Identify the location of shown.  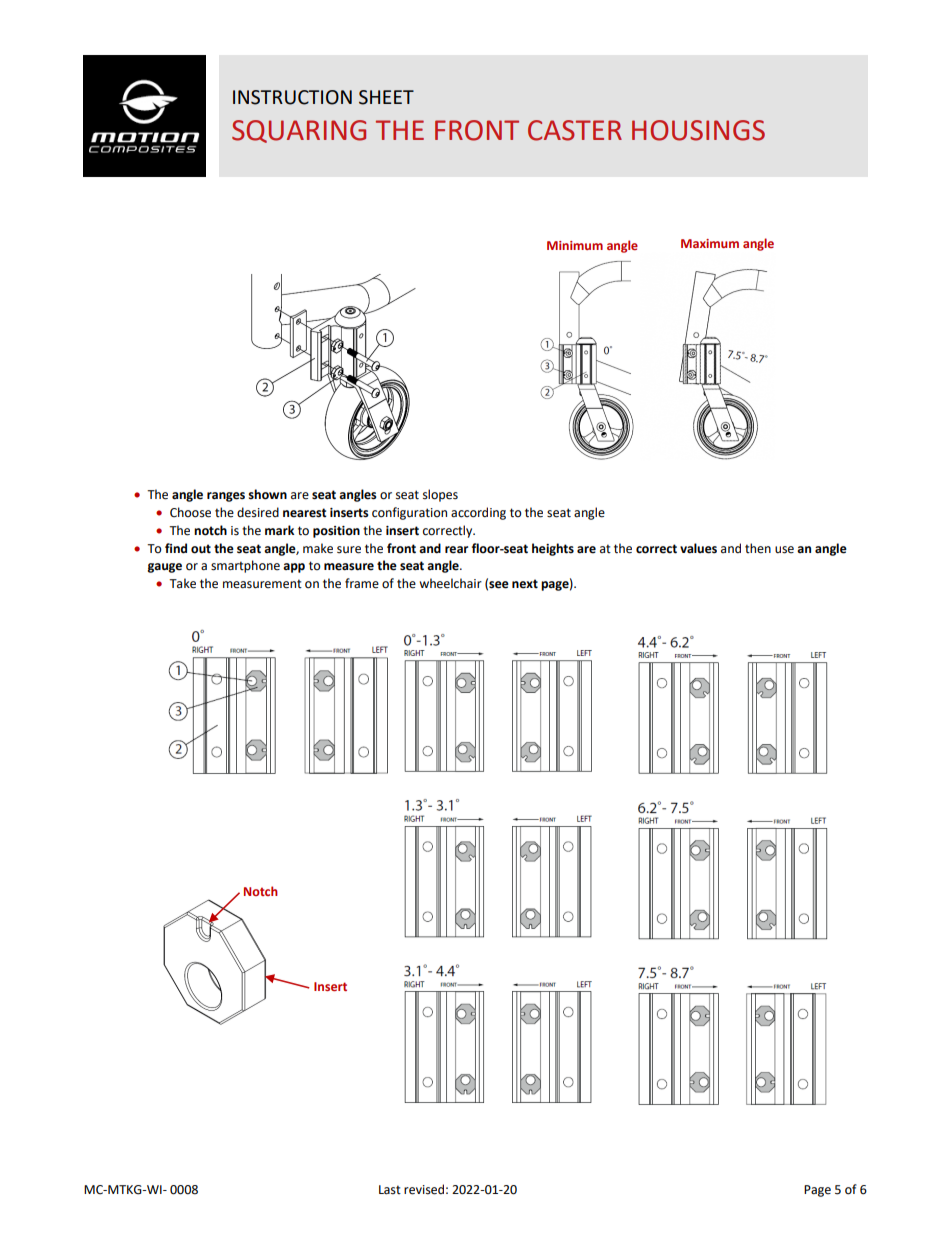
(267, 494).
